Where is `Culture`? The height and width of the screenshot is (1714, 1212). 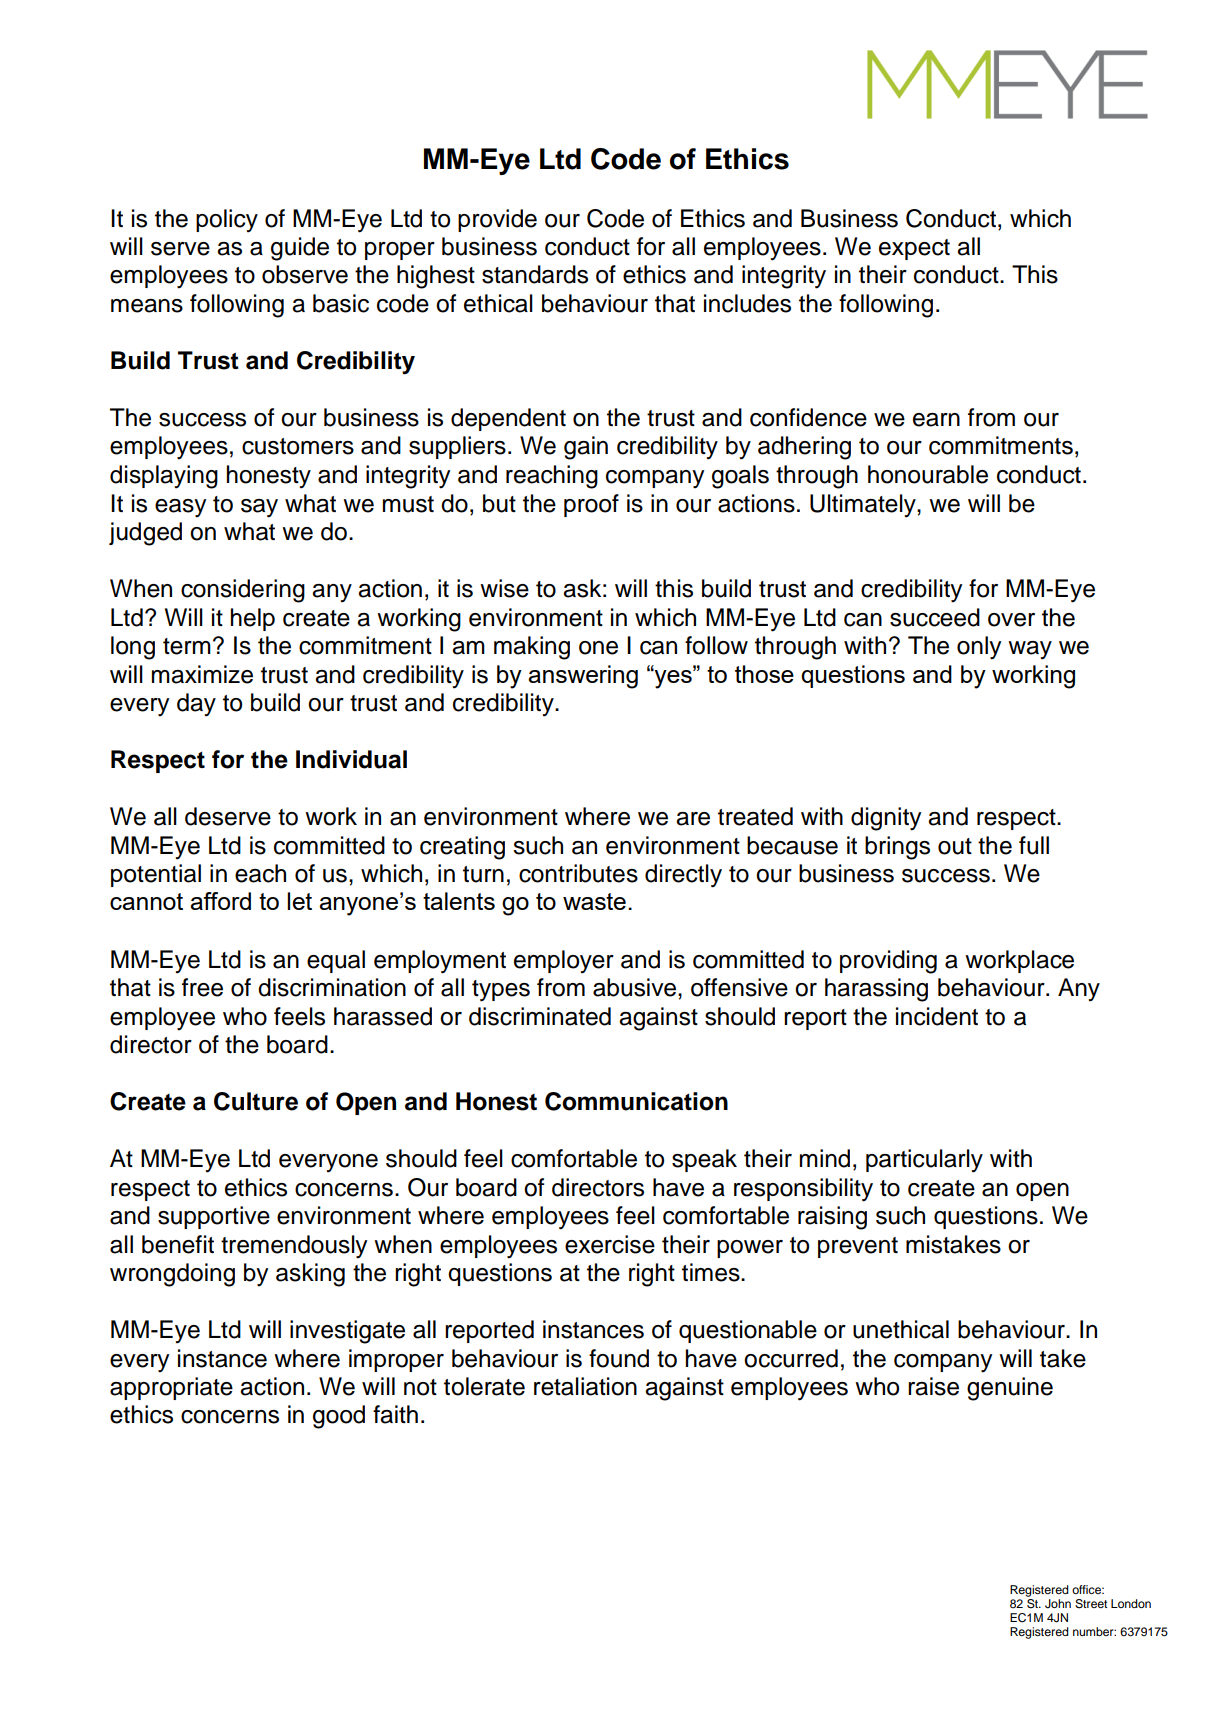 Culture is located at coordinates (256, 1101).
